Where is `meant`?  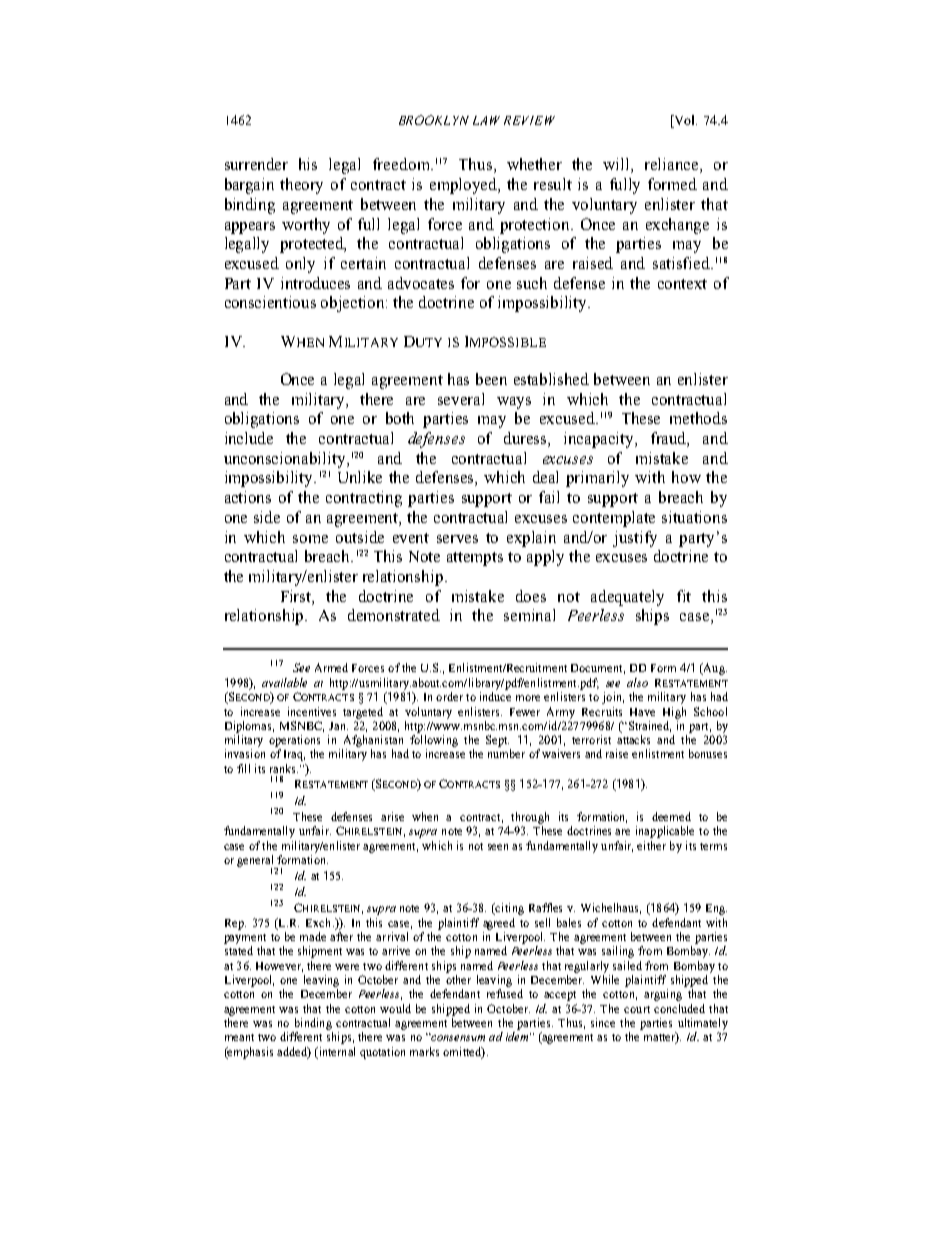
meant is located at coordinates (239, 1037).
